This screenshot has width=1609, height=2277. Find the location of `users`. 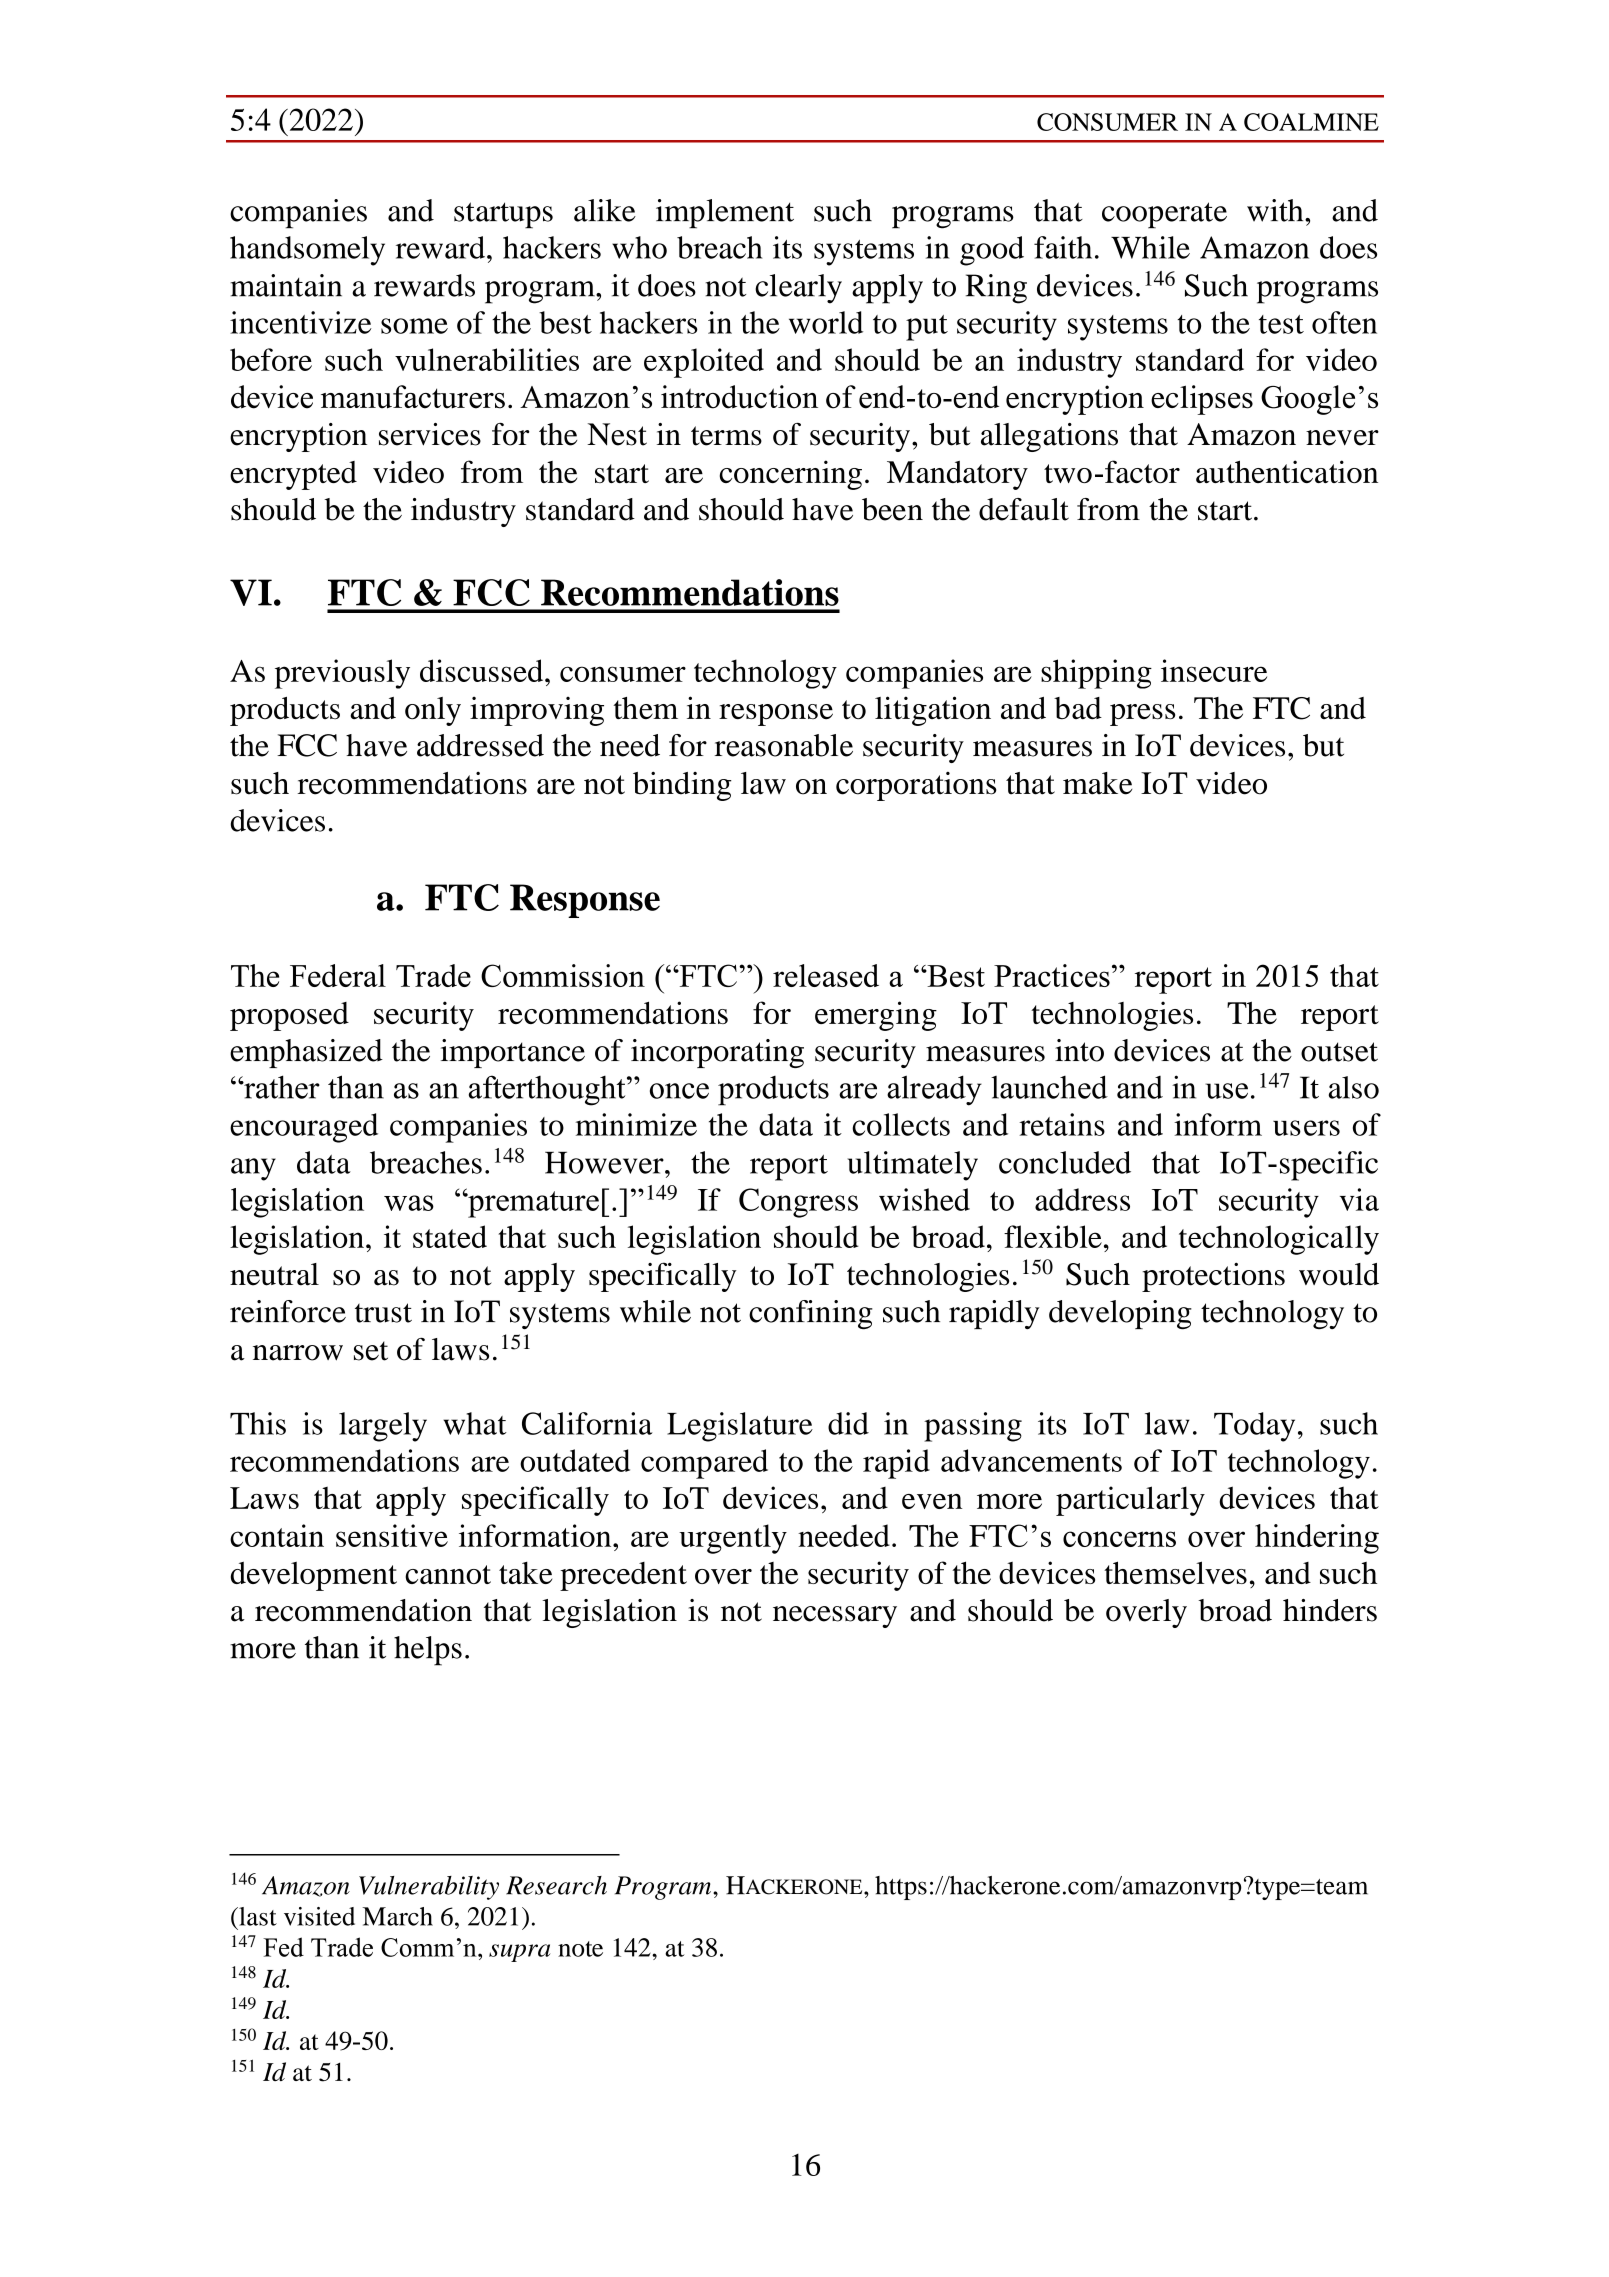

users is located at coordinates (1306, 1128).
